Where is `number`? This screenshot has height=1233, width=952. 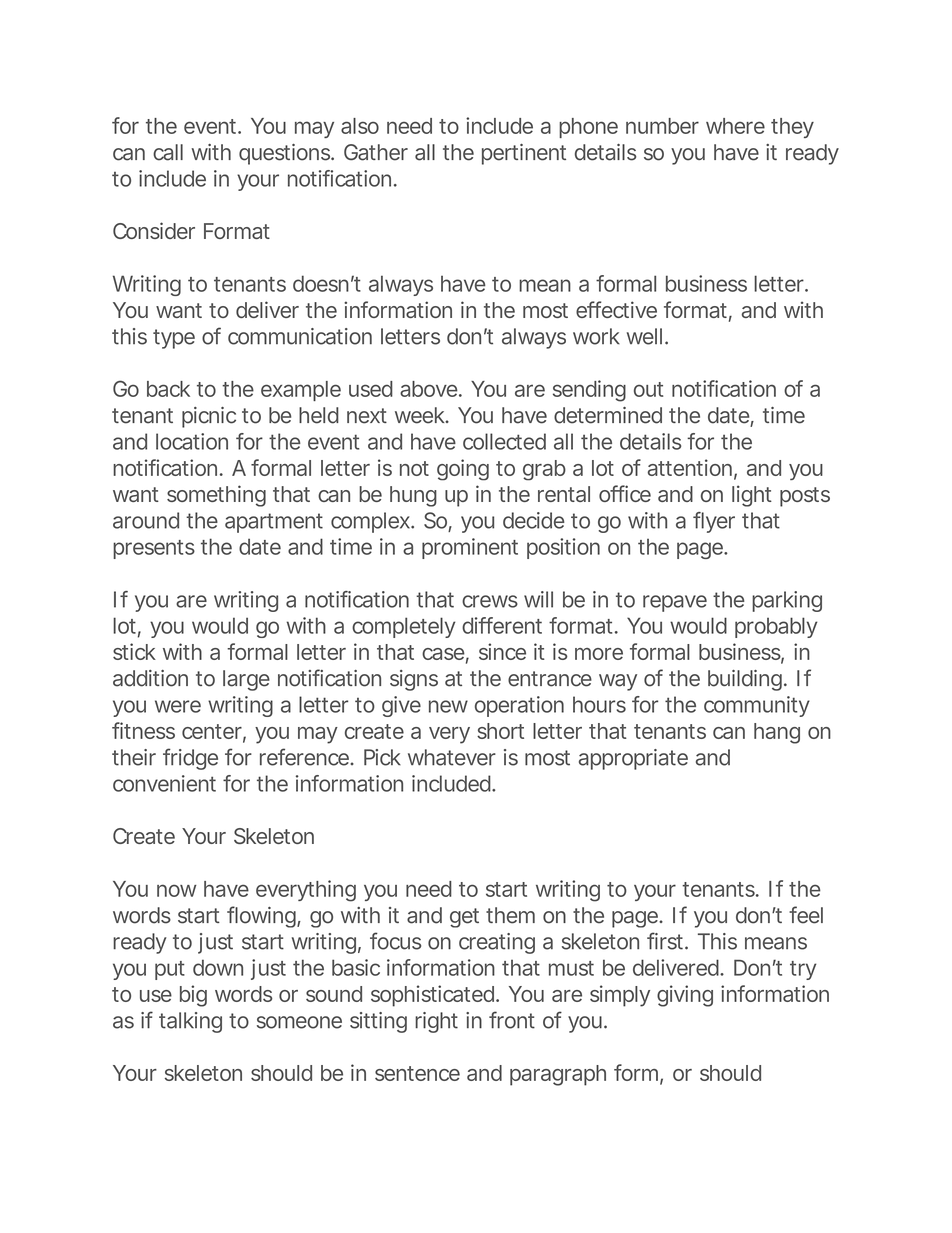
number is located at coordinates (662, 126).
